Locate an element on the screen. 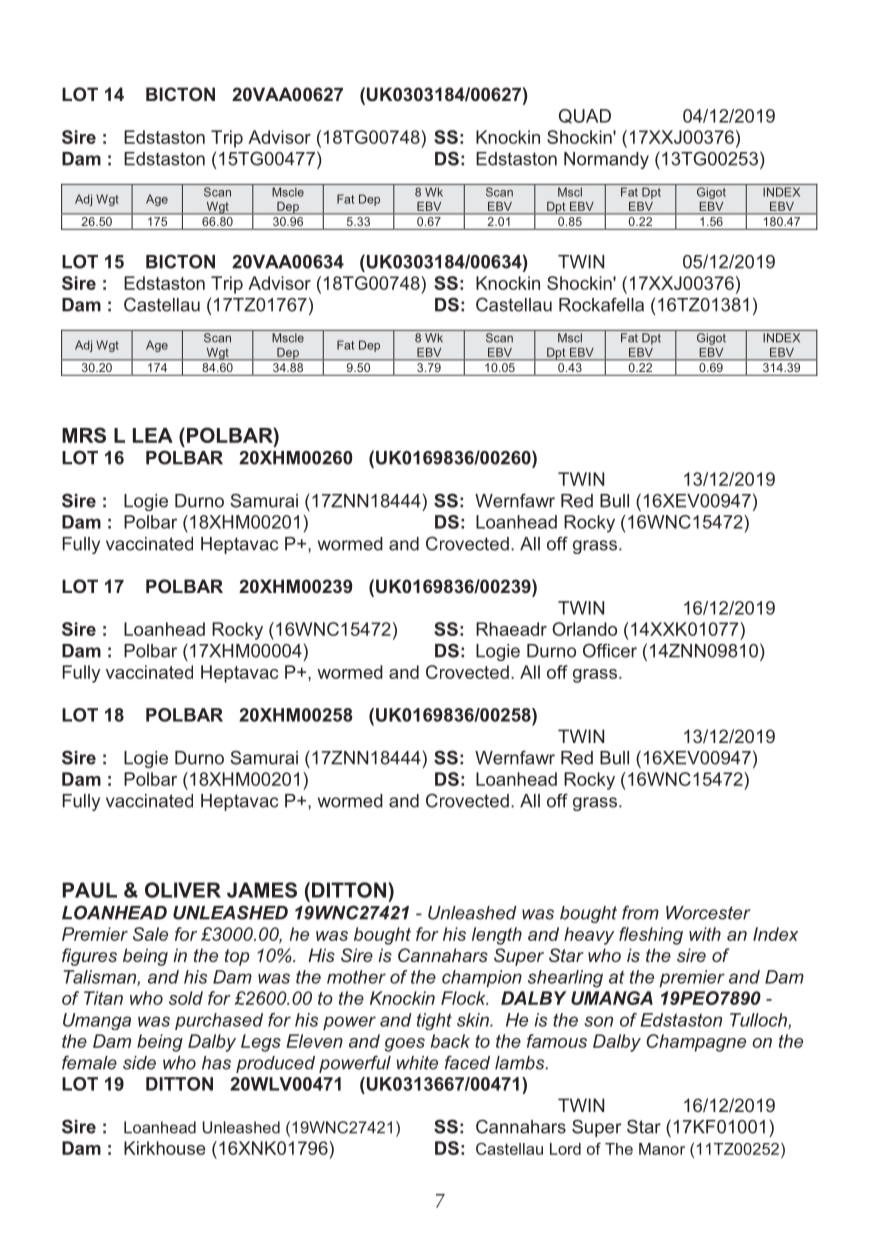  from is located at coordinates (640, 912).
